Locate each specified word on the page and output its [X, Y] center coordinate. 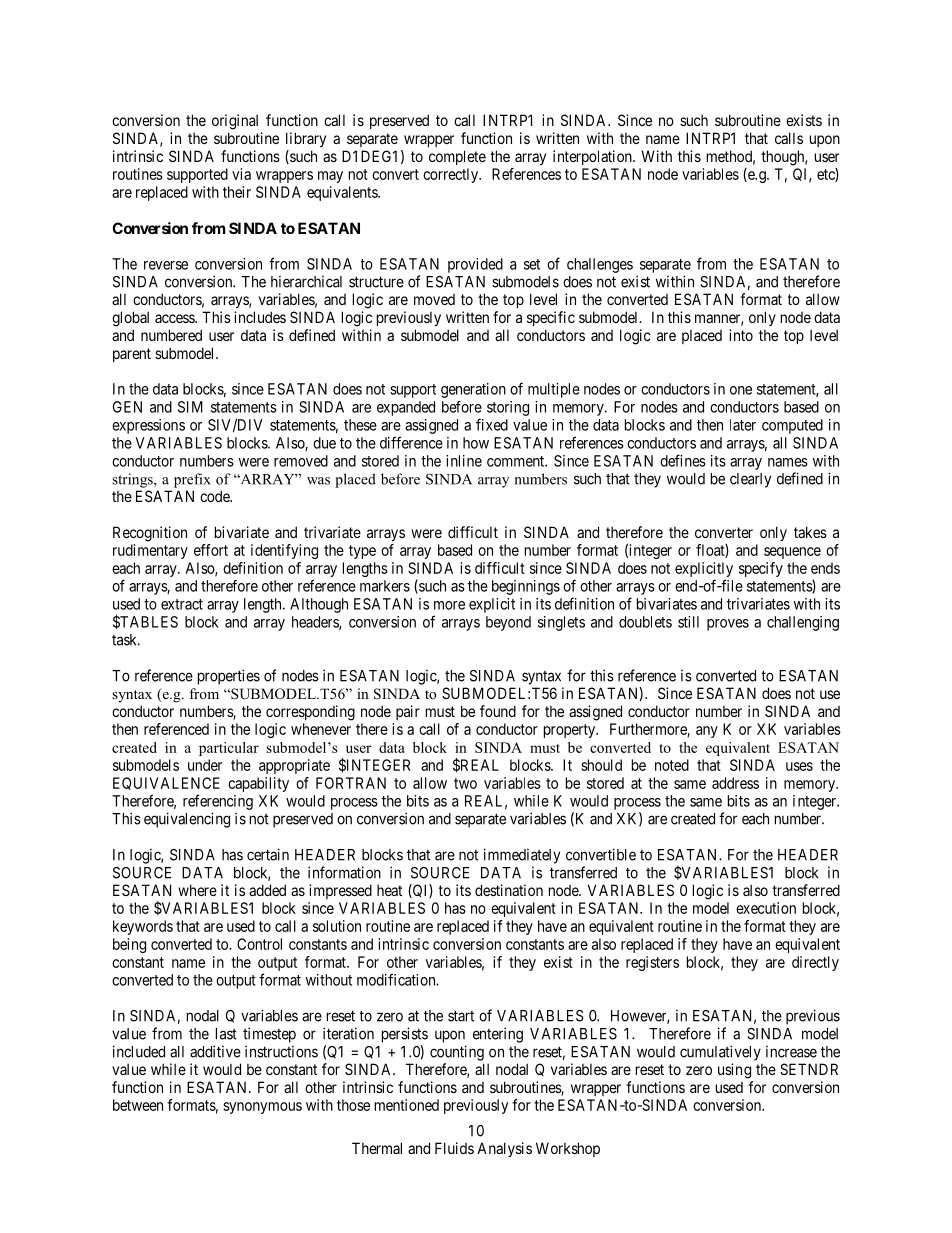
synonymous [262, 1108]
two [465, 783]
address [735, 783]
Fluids [454, 1148]
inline [464, 461]
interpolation [593, 157]
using [734, 1071]
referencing [218, 802]
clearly [750, 480]
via [241, 174]
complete [457, 157]
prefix [192, 480]
